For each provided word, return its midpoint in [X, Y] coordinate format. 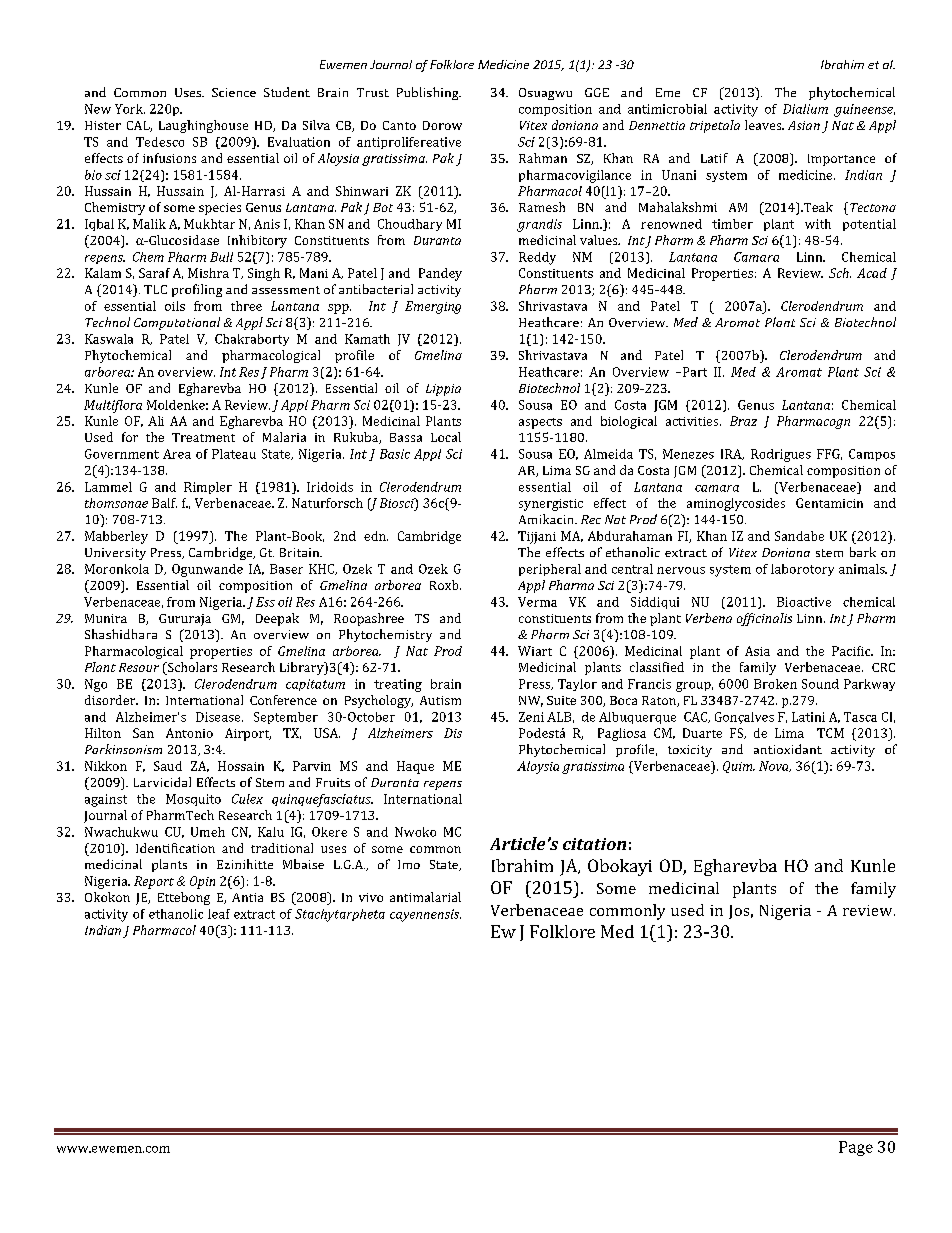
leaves [764, 125]
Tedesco [160, 142]
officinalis [764, 619]
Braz [743, 421]
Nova [775, 766]
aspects [540, 423]
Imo [409, 864]
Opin [202, 882]
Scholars [191, 668]
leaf [219, 914]
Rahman [543, 158]
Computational [177, 323]
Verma [537, 602]
